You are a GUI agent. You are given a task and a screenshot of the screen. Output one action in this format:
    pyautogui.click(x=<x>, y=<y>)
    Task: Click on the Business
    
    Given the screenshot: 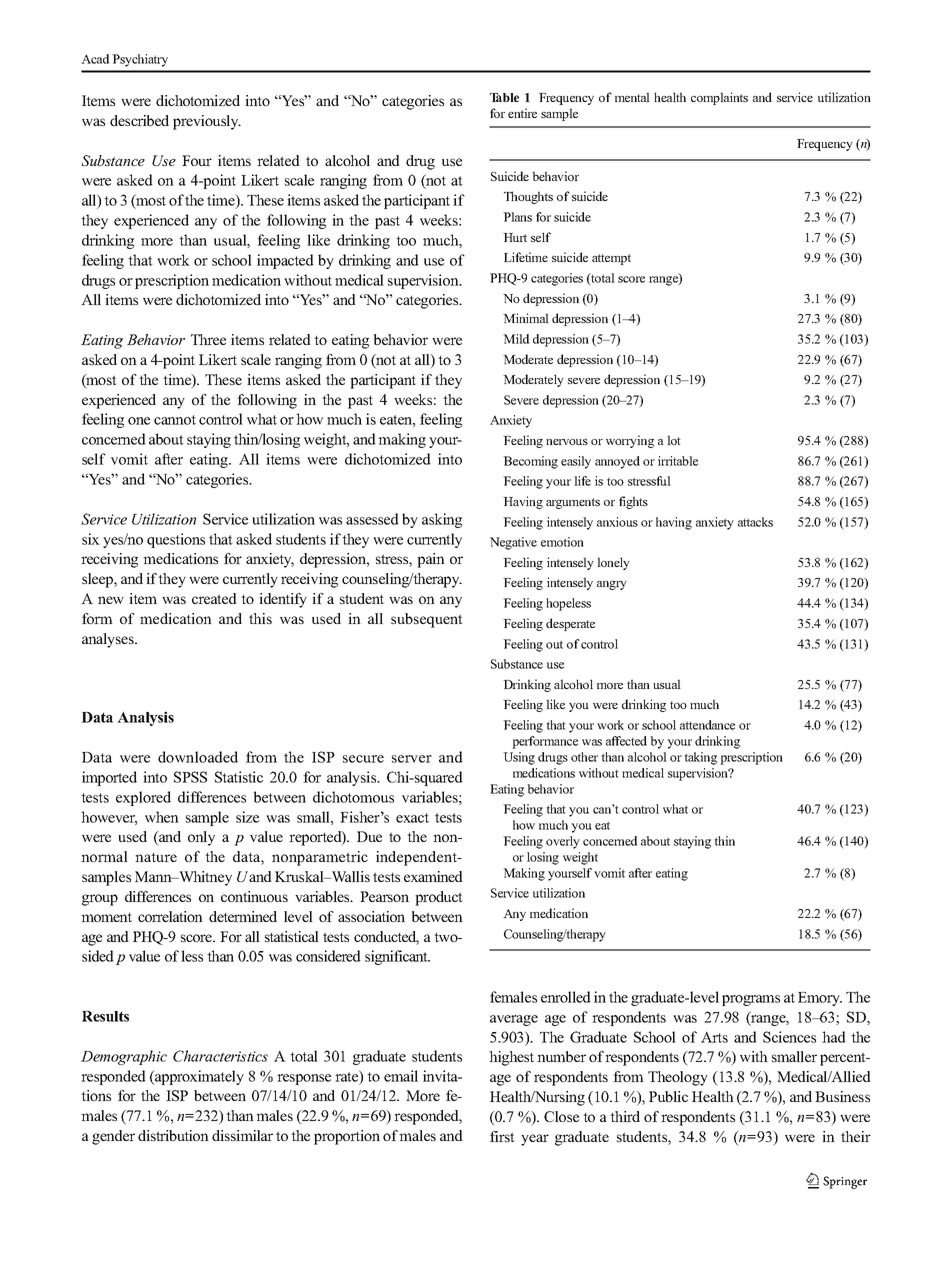 What is the action you would take?
    pyautogui.click(x=842, y=1096)
